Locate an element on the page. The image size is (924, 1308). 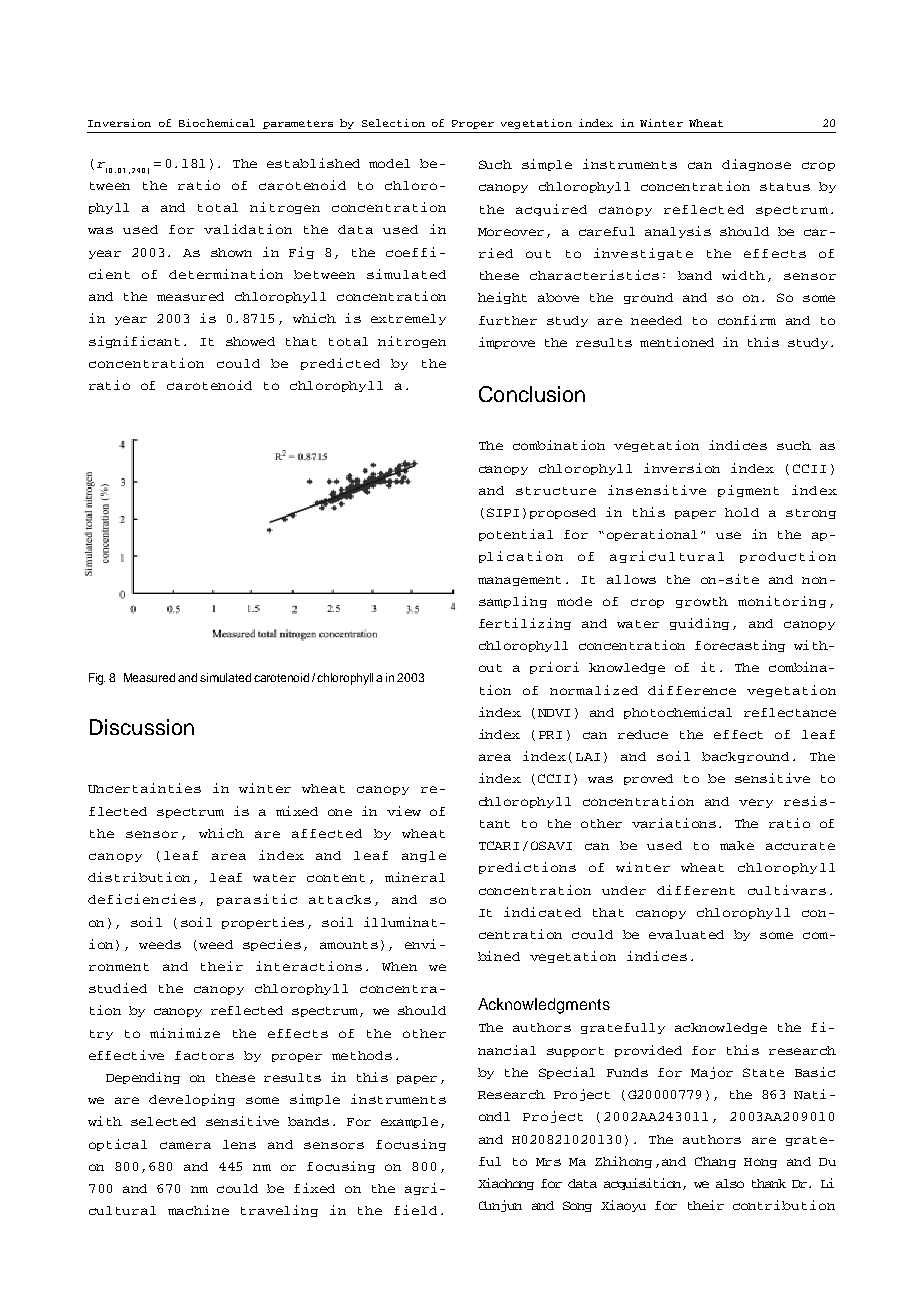
significant is located at coordinates (134, 342).
